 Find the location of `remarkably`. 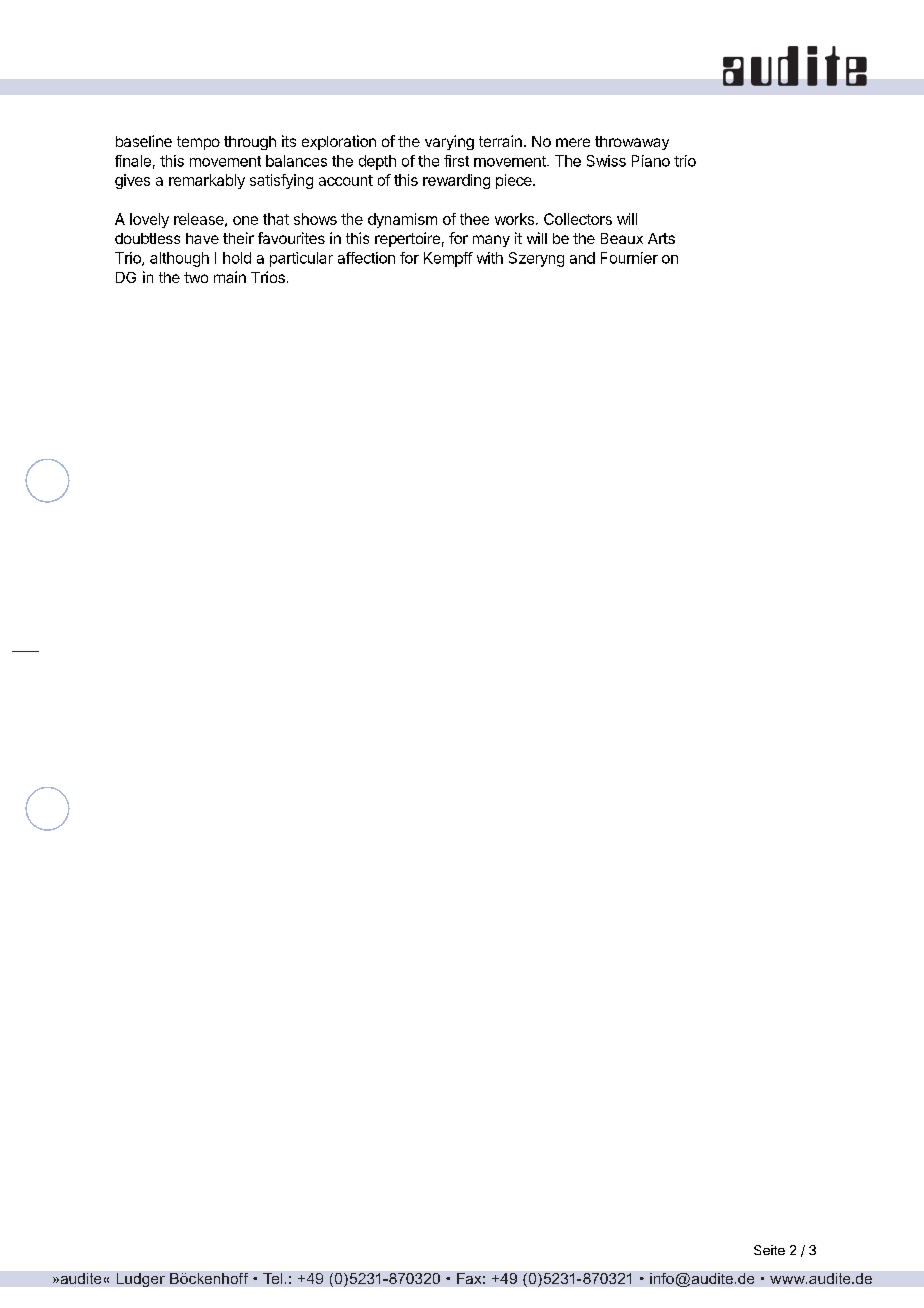

remarkably is located at coordinates (207, 181).
